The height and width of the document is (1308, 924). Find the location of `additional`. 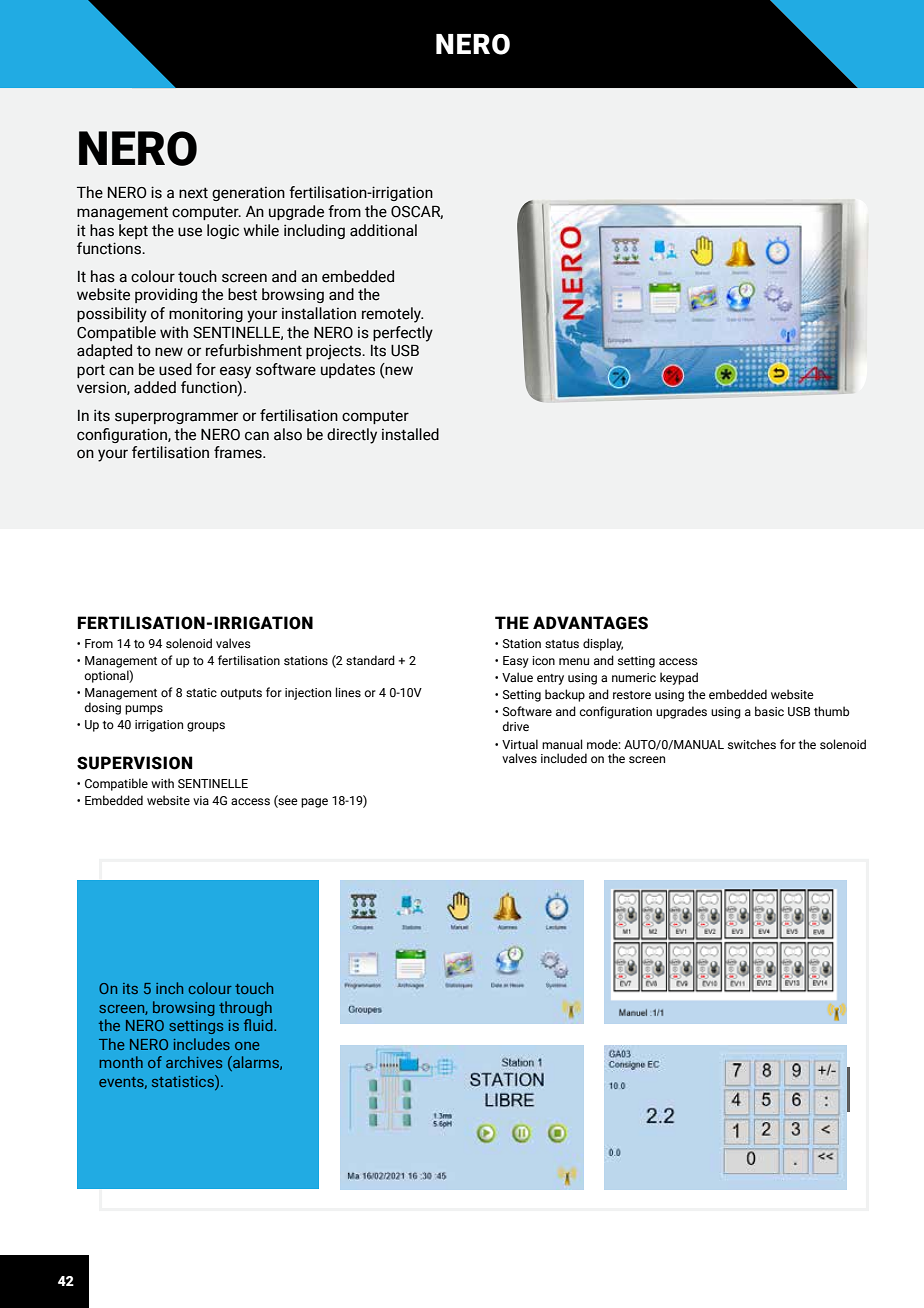

additional is located at coordinates (383, 230).
